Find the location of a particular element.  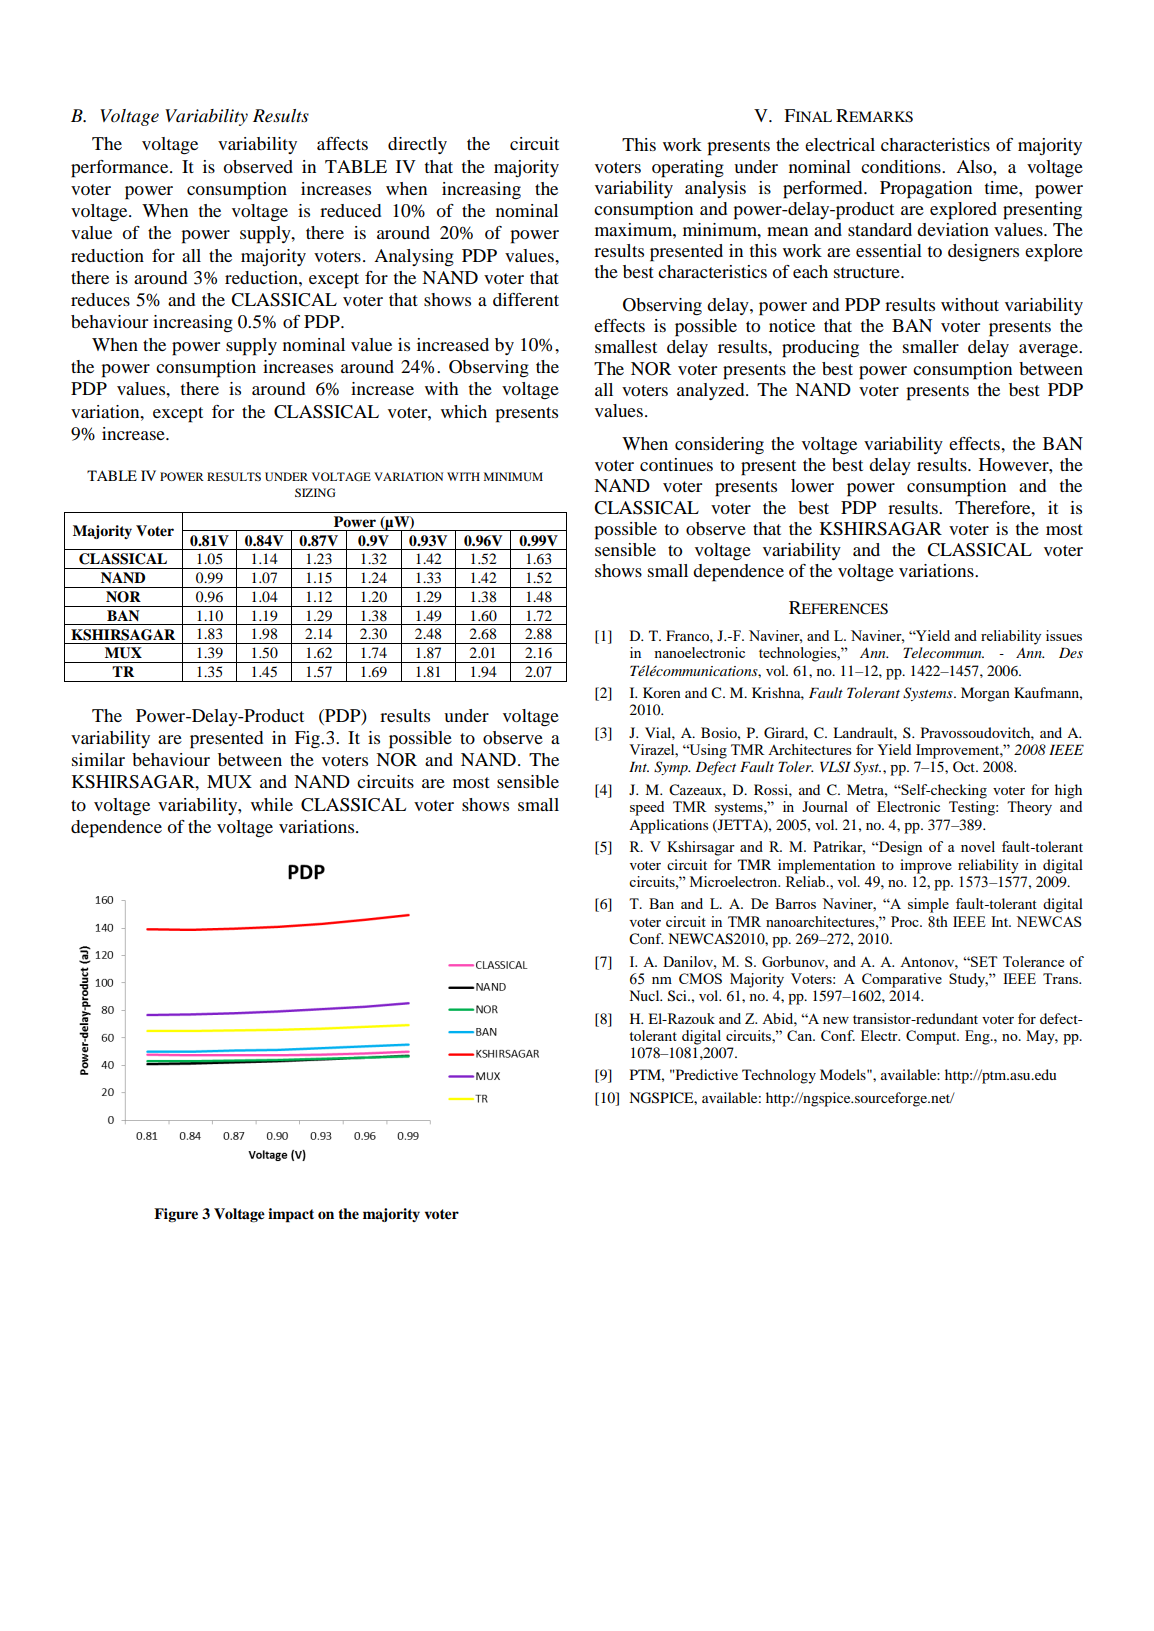

Morgan is located at coordinates (985, 694).
